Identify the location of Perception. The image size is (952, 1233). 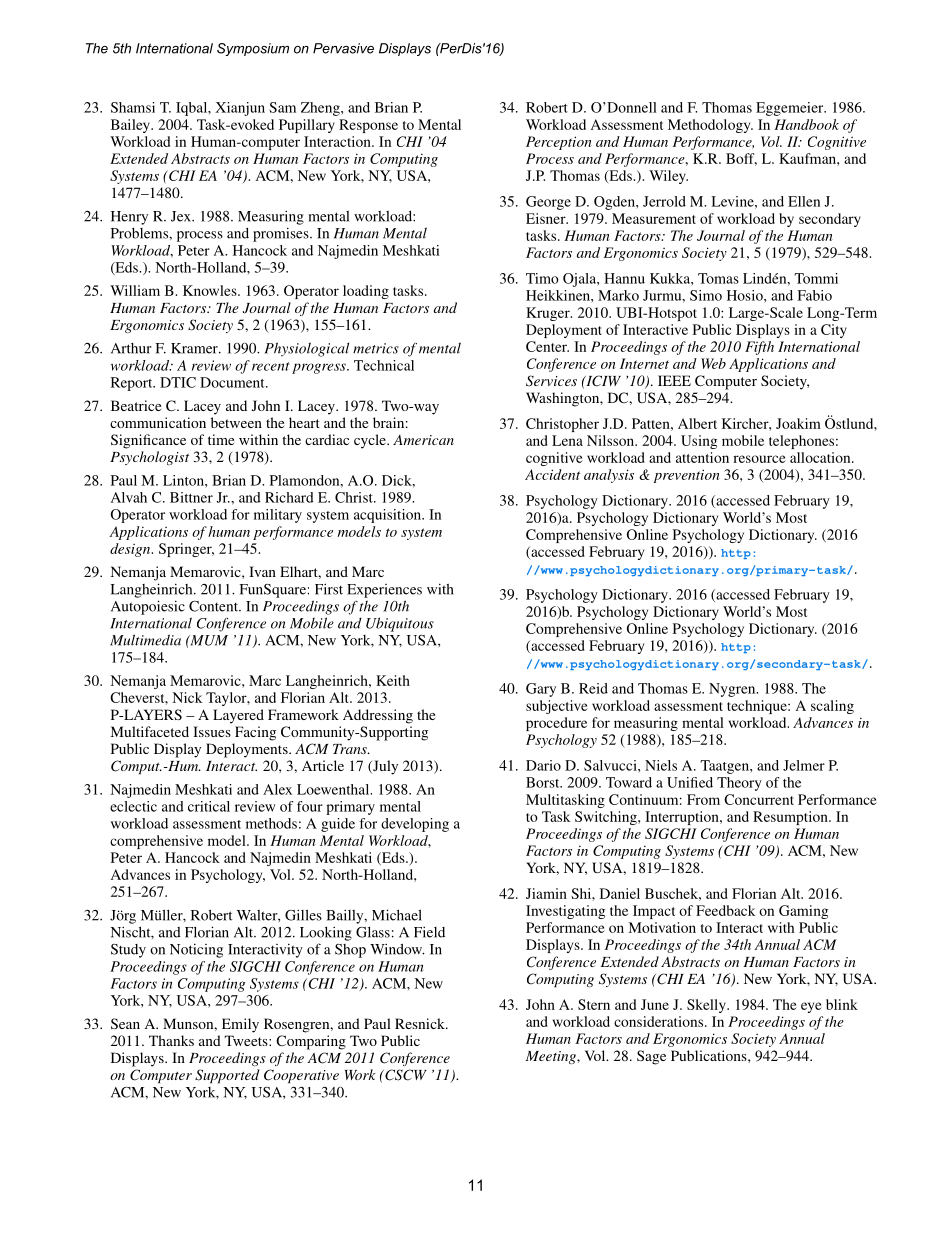
(559, 143).
